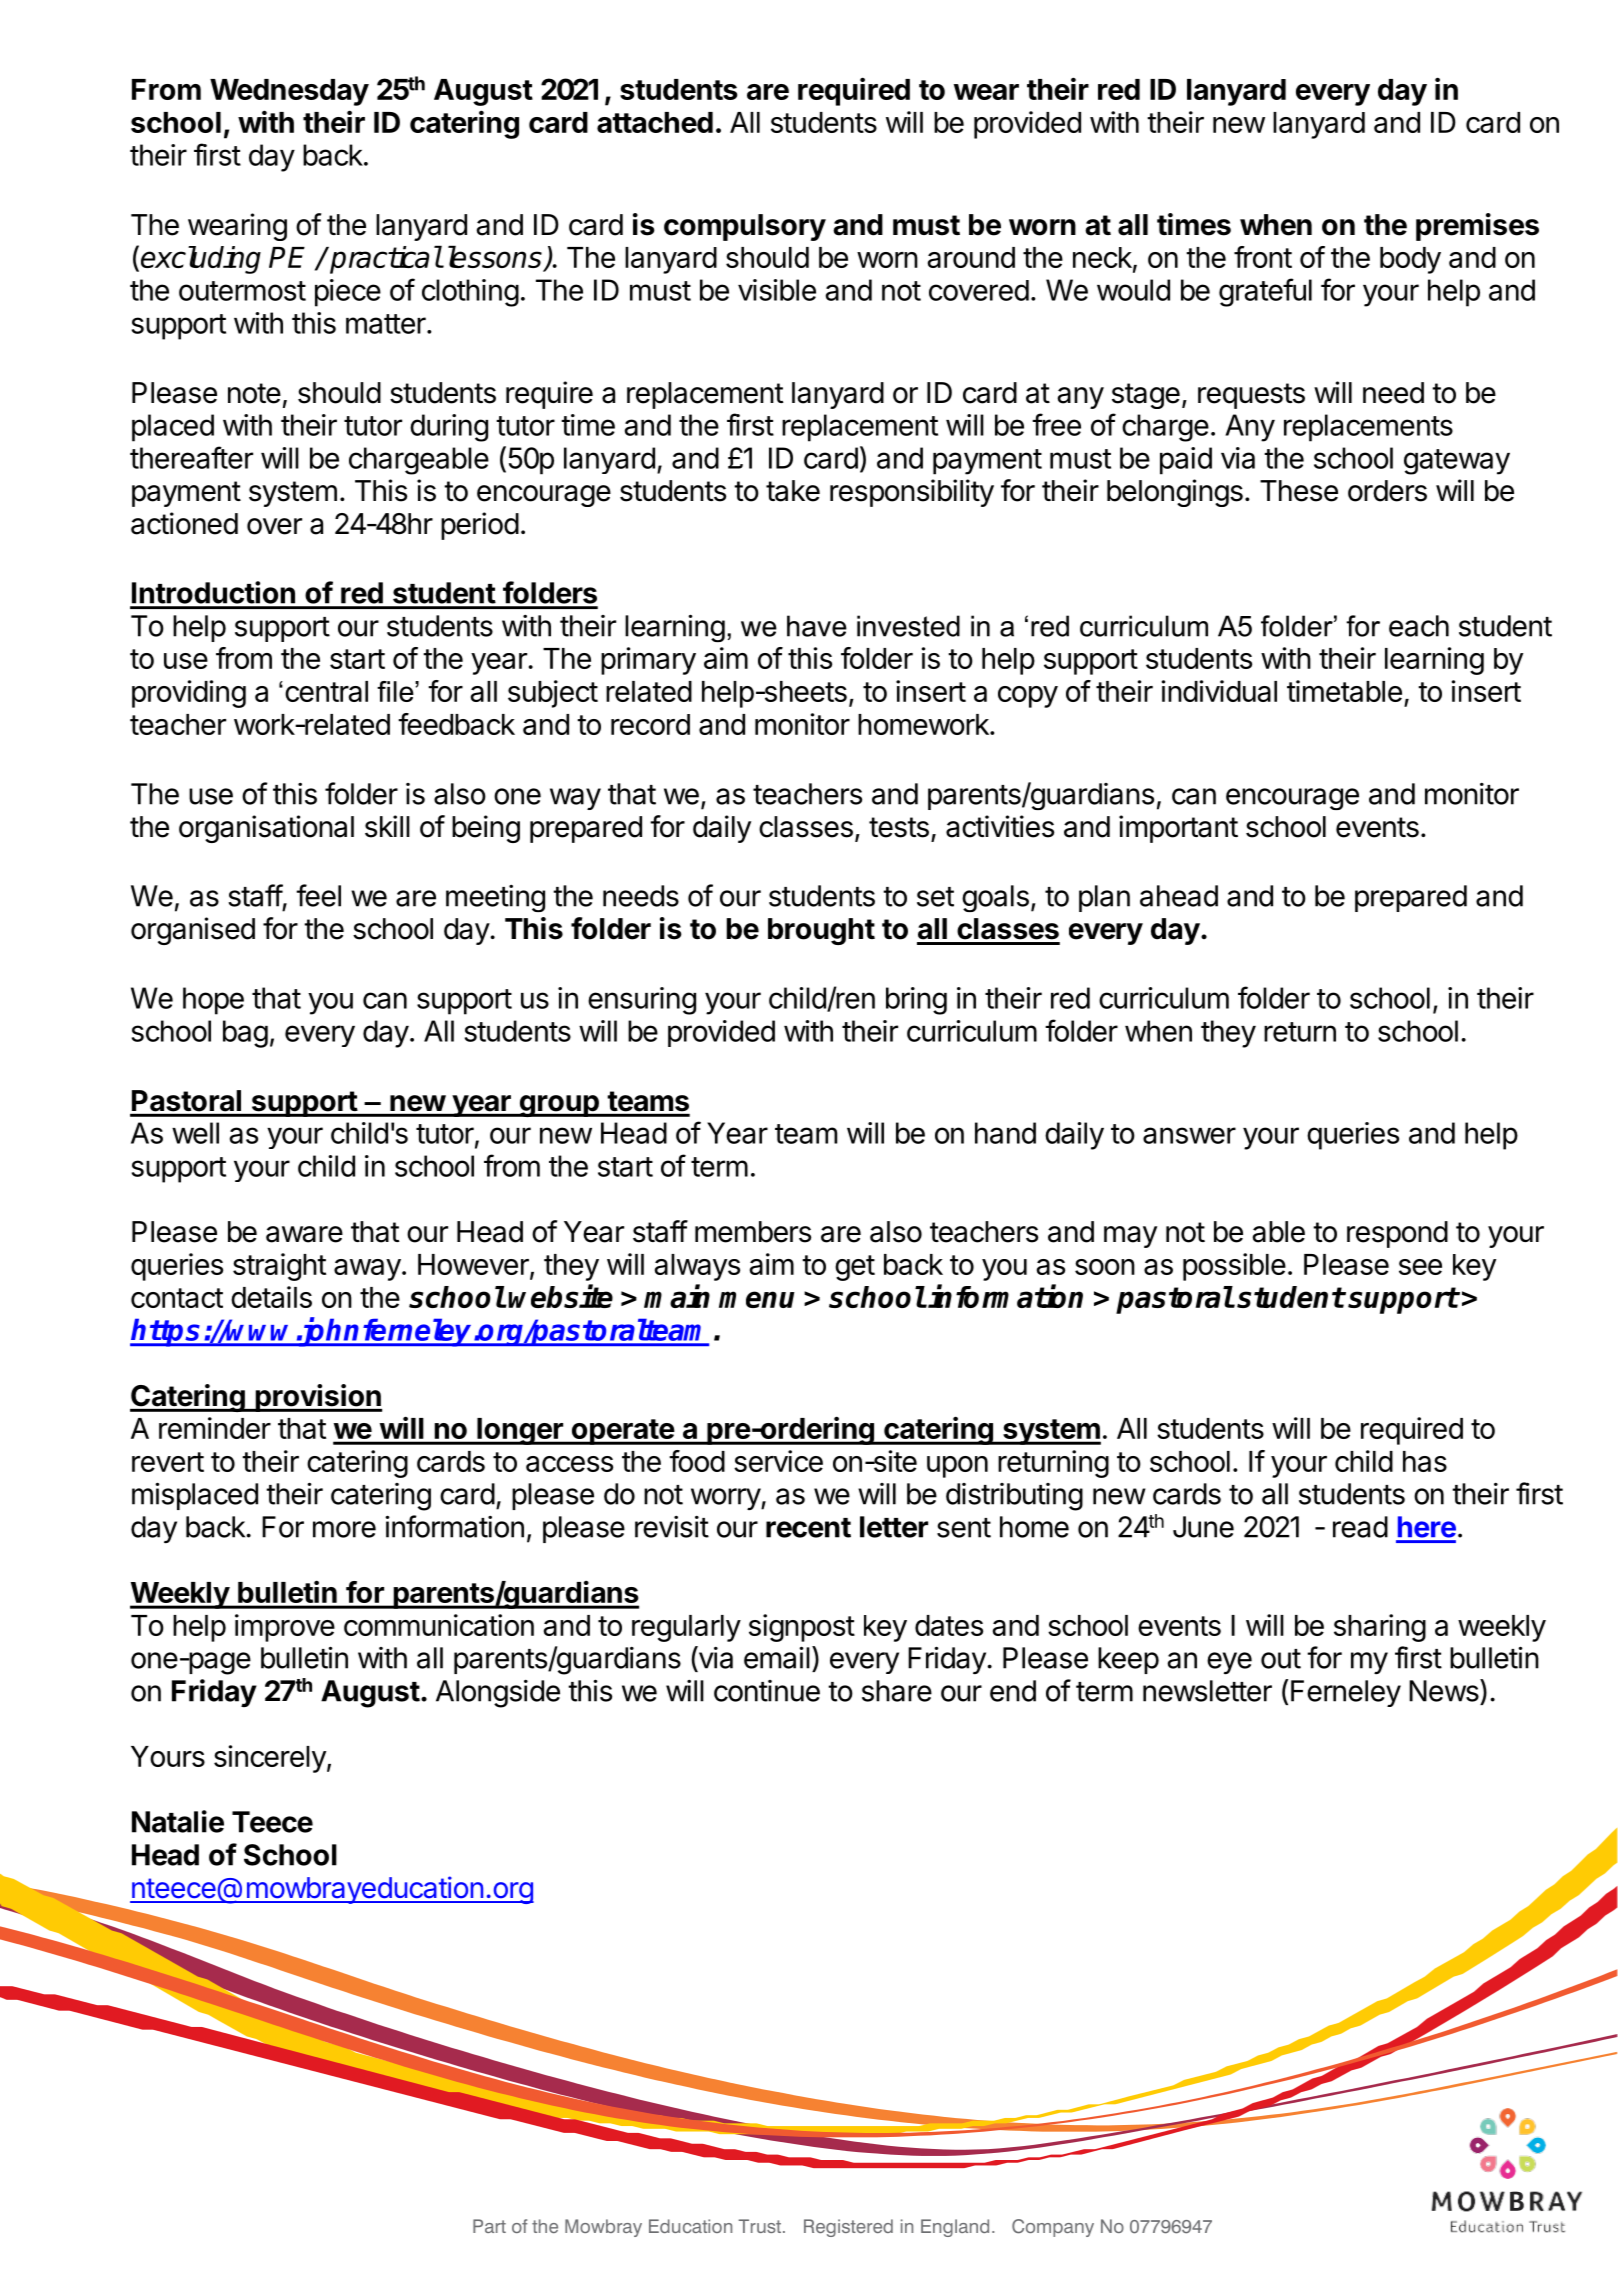  I want to click on important, so click(1178, 829).
